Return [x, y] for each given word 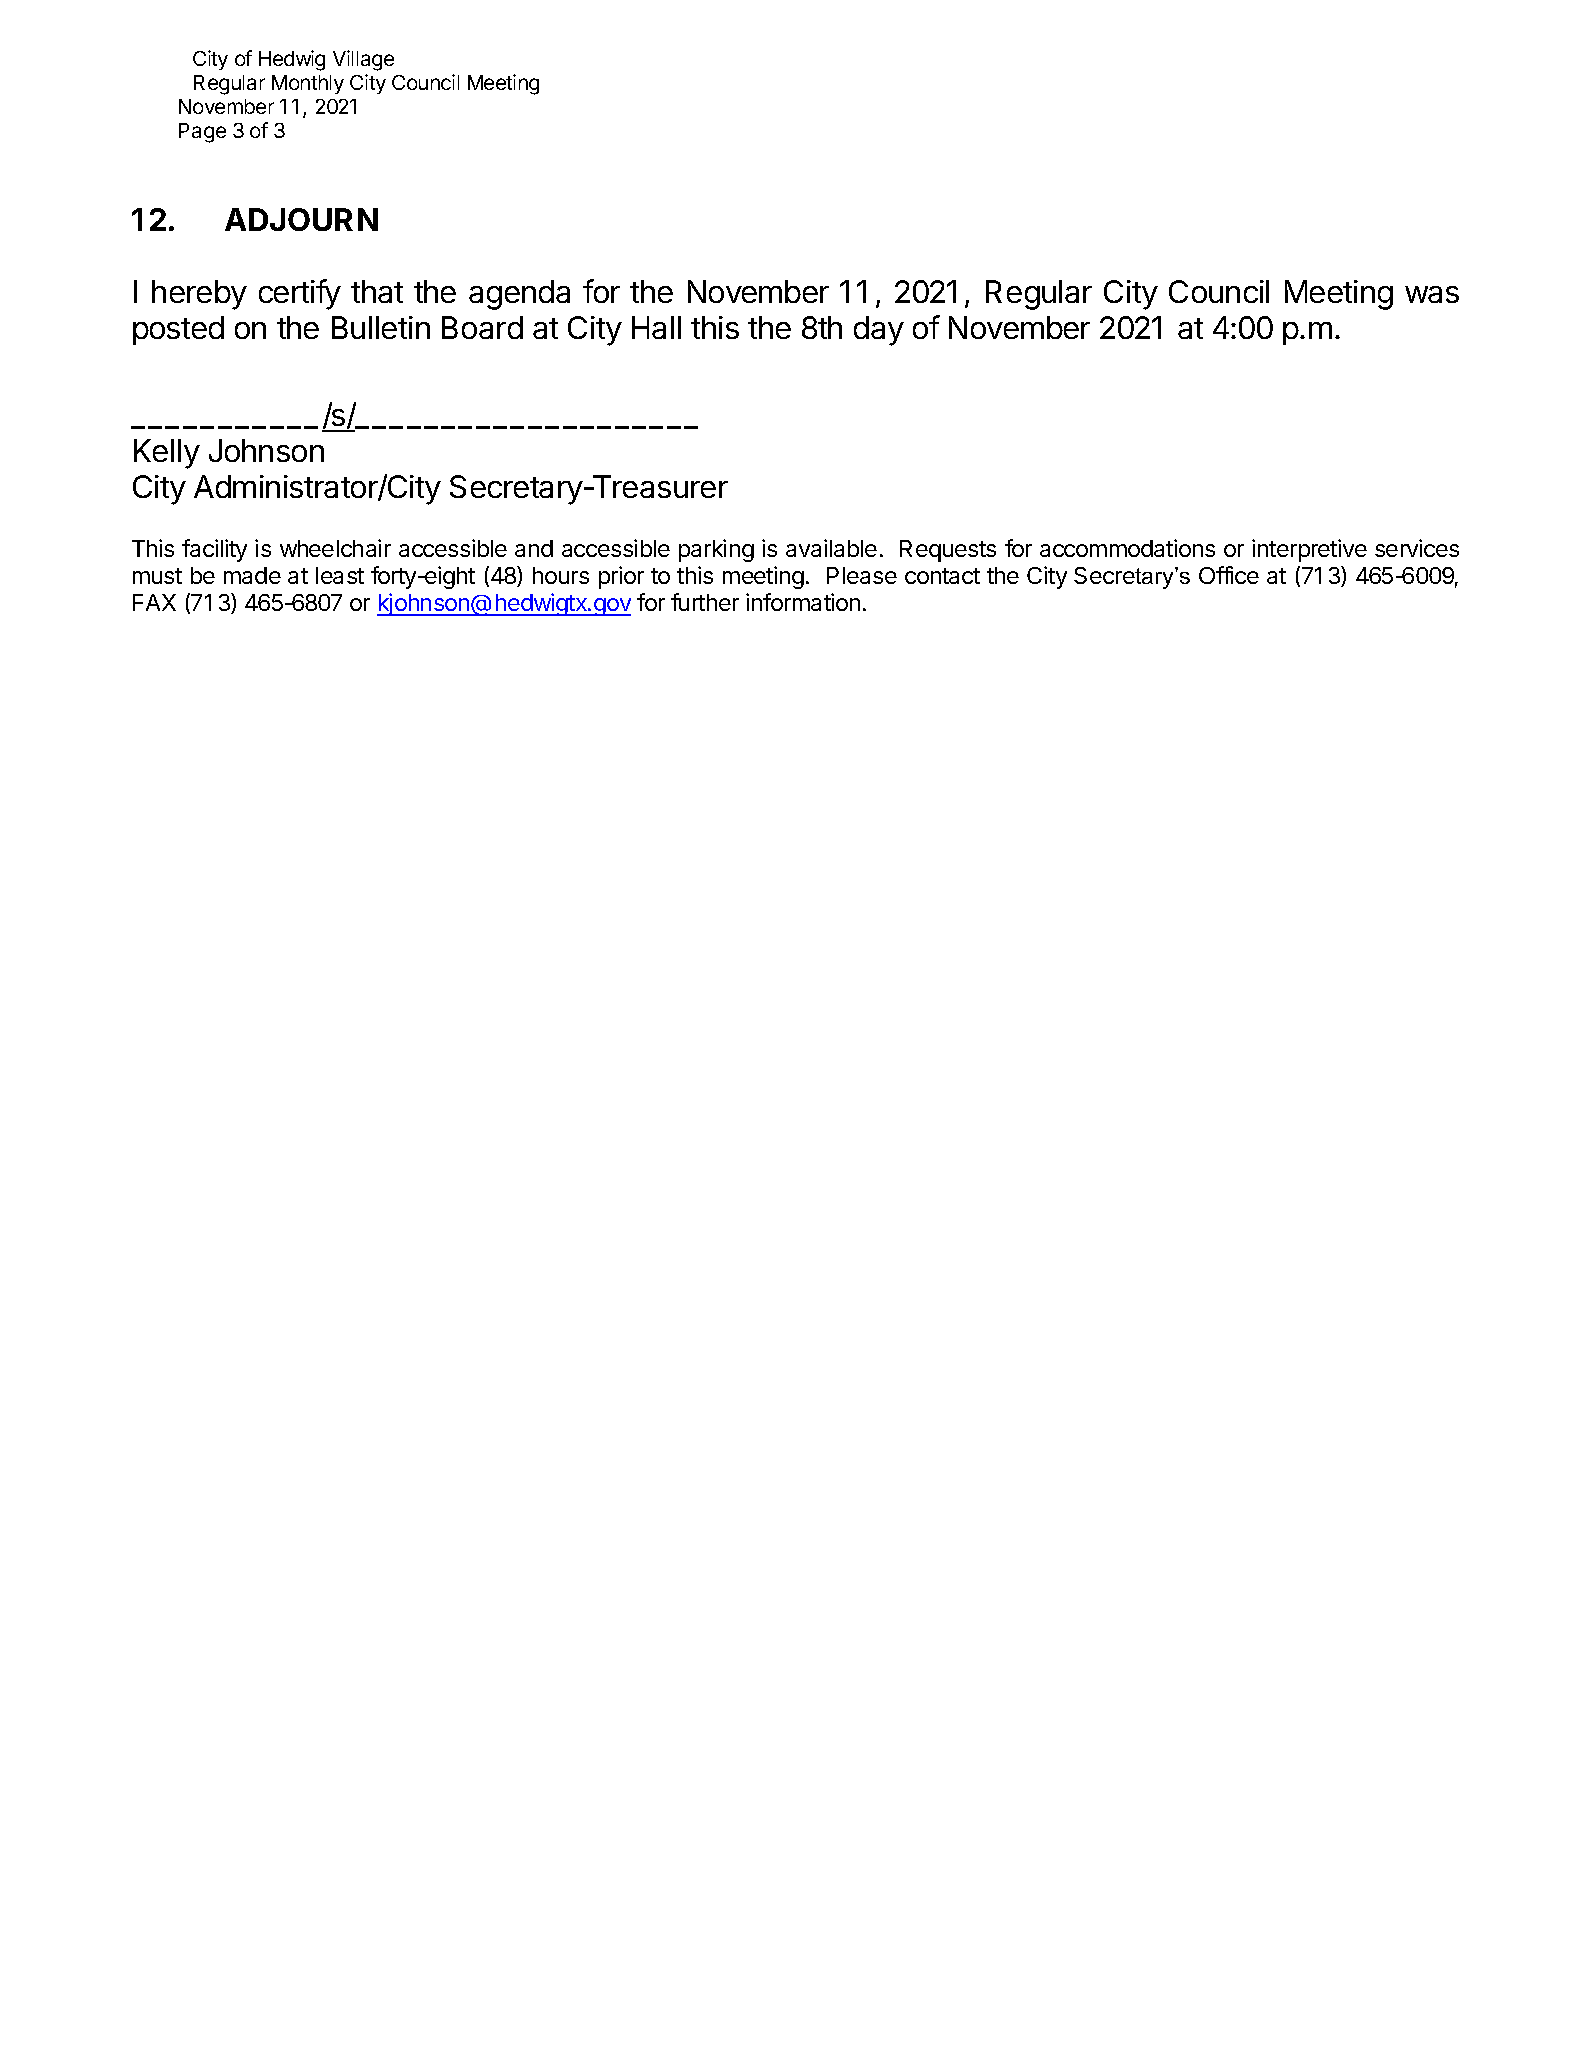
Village [363, 60]
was [1432, 294]
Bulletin [381, 327]
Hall [656, 327]
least [340, 575]
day [879, 331]
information [803, 602]
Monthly [308, 84]
